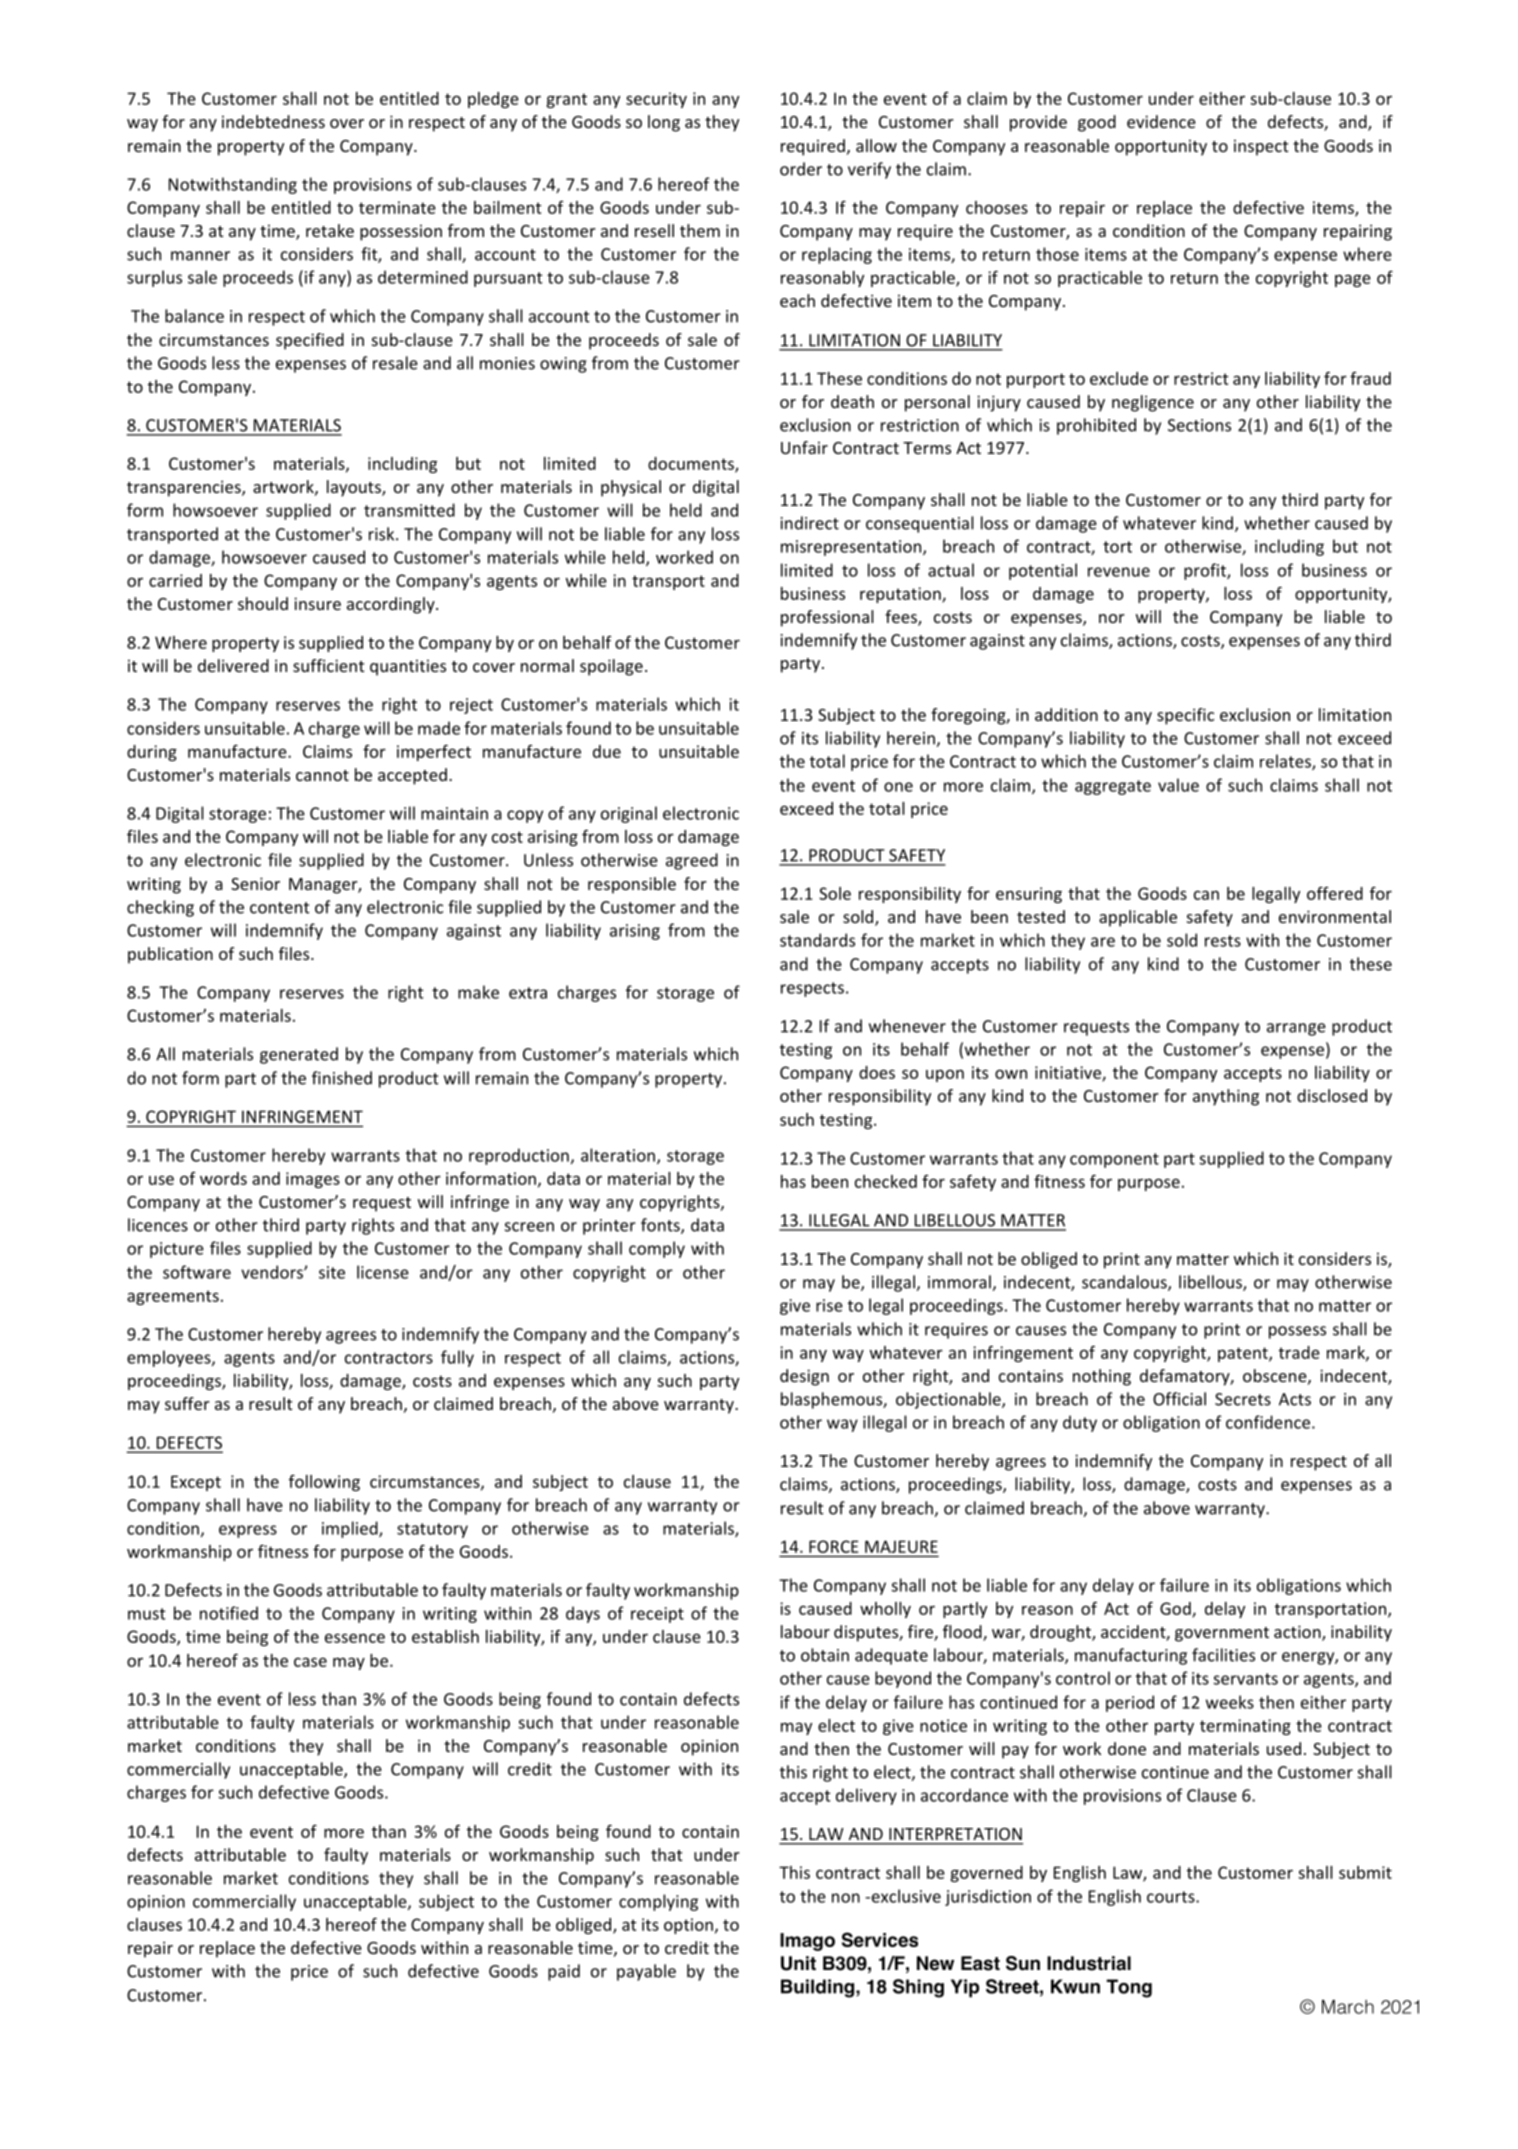 The image size is (1518, 2149). What do you see at coordinates (564, 1972) in the screenshot?
I see `paid` at bounding box center [564, 1972].
